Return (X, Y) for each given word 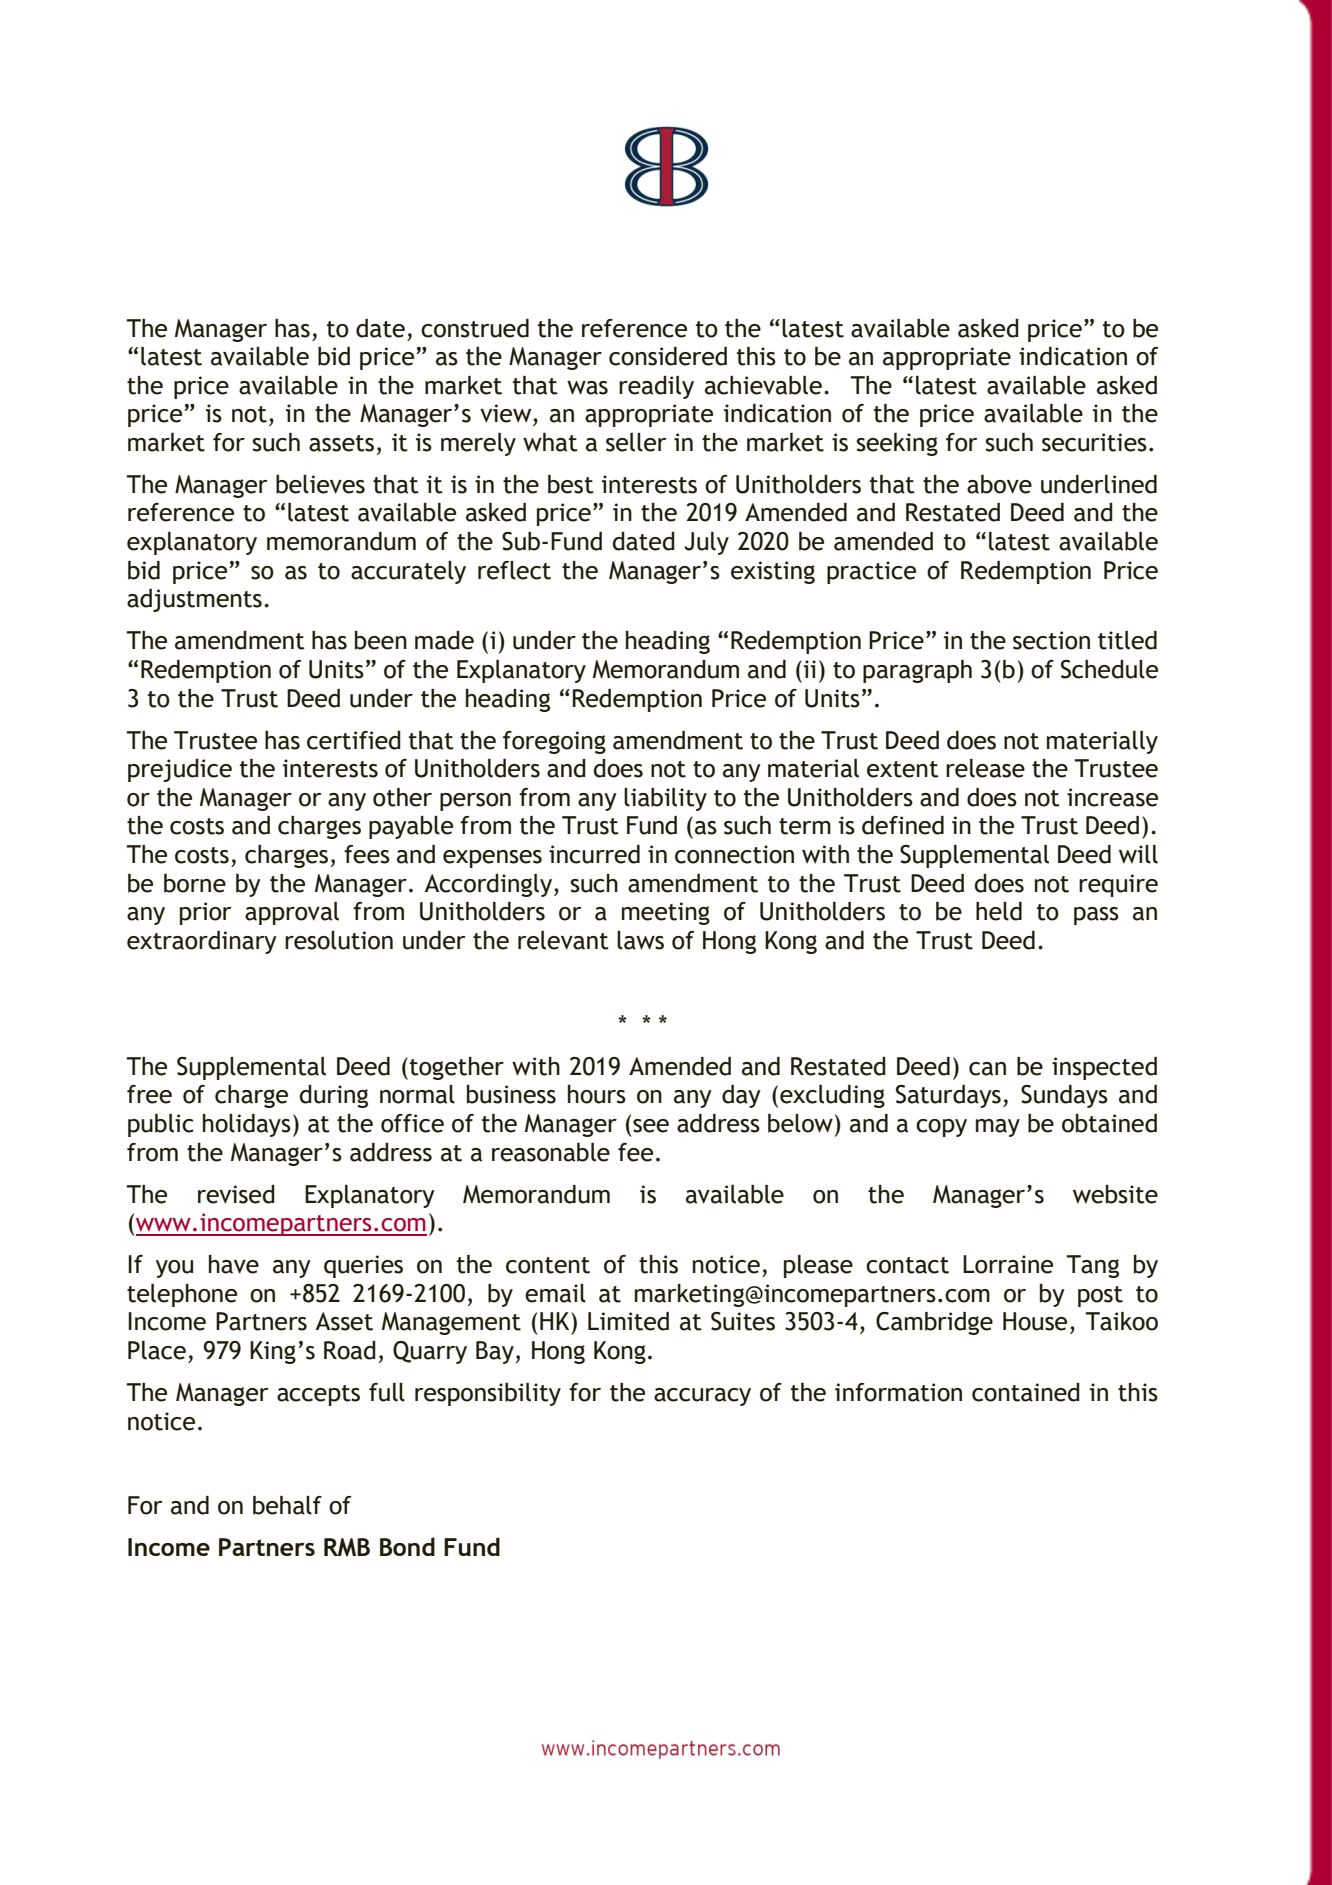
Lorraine (1008, 1264)
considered (668, 356)
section (1051, 640)
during (334, 1096)
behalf (287, 1505)
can (987, 1069)
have (234, 1264)
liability (665, 799)
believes (320, 484)
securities (1094, 442)
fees (367, 854)
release (985, 768)
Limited (628, 1321)
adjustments (194, 600)
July (706, 543)
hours (597, 1094)
